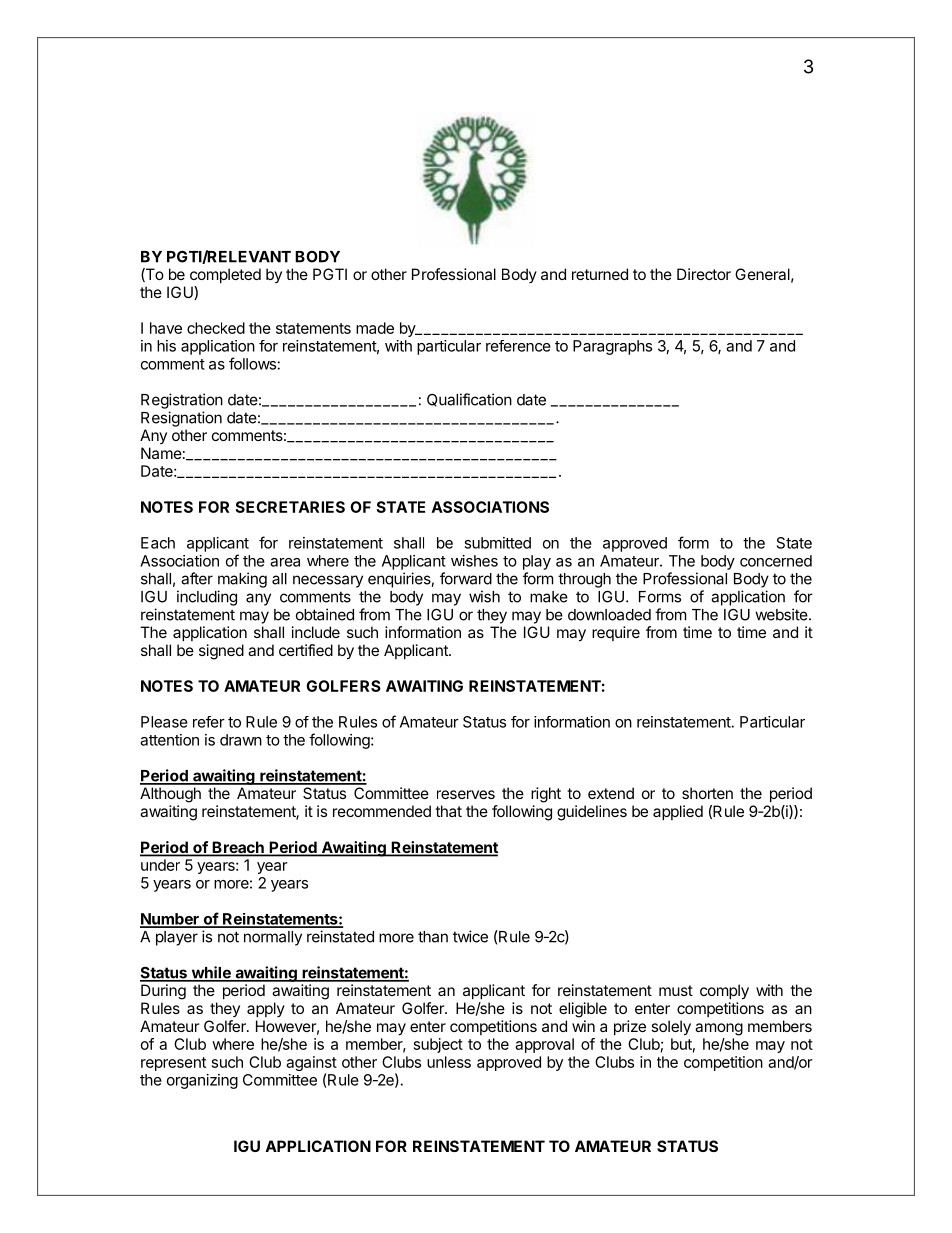 This document has height=1233, width=952. Describe the element at coordinates (719, 1029) in the document. I see `among` at that location.
